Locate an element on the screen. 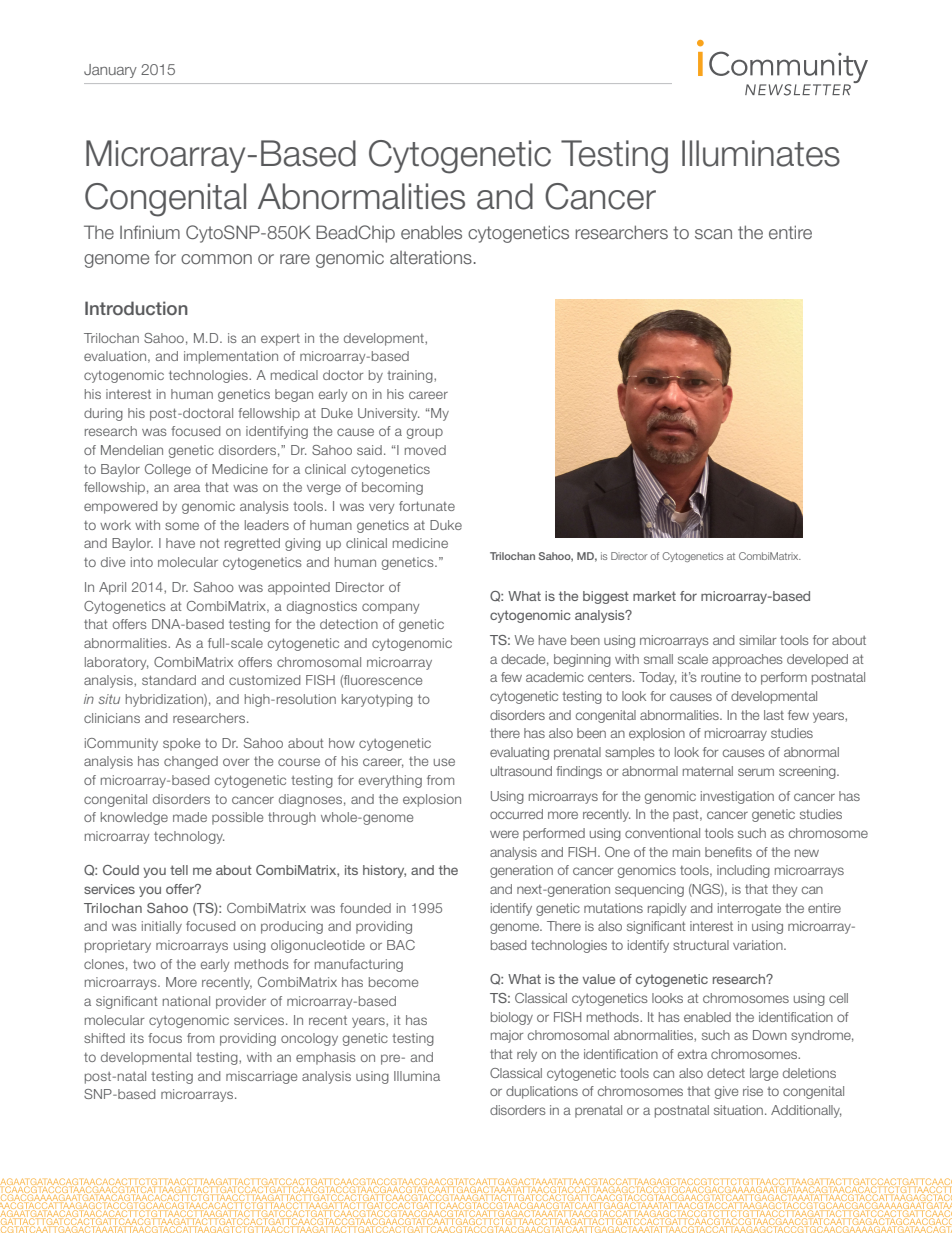 Image resolution: width=952 pixels, height=1233 pixels. evaluating is located at coordinates (519, 753).
